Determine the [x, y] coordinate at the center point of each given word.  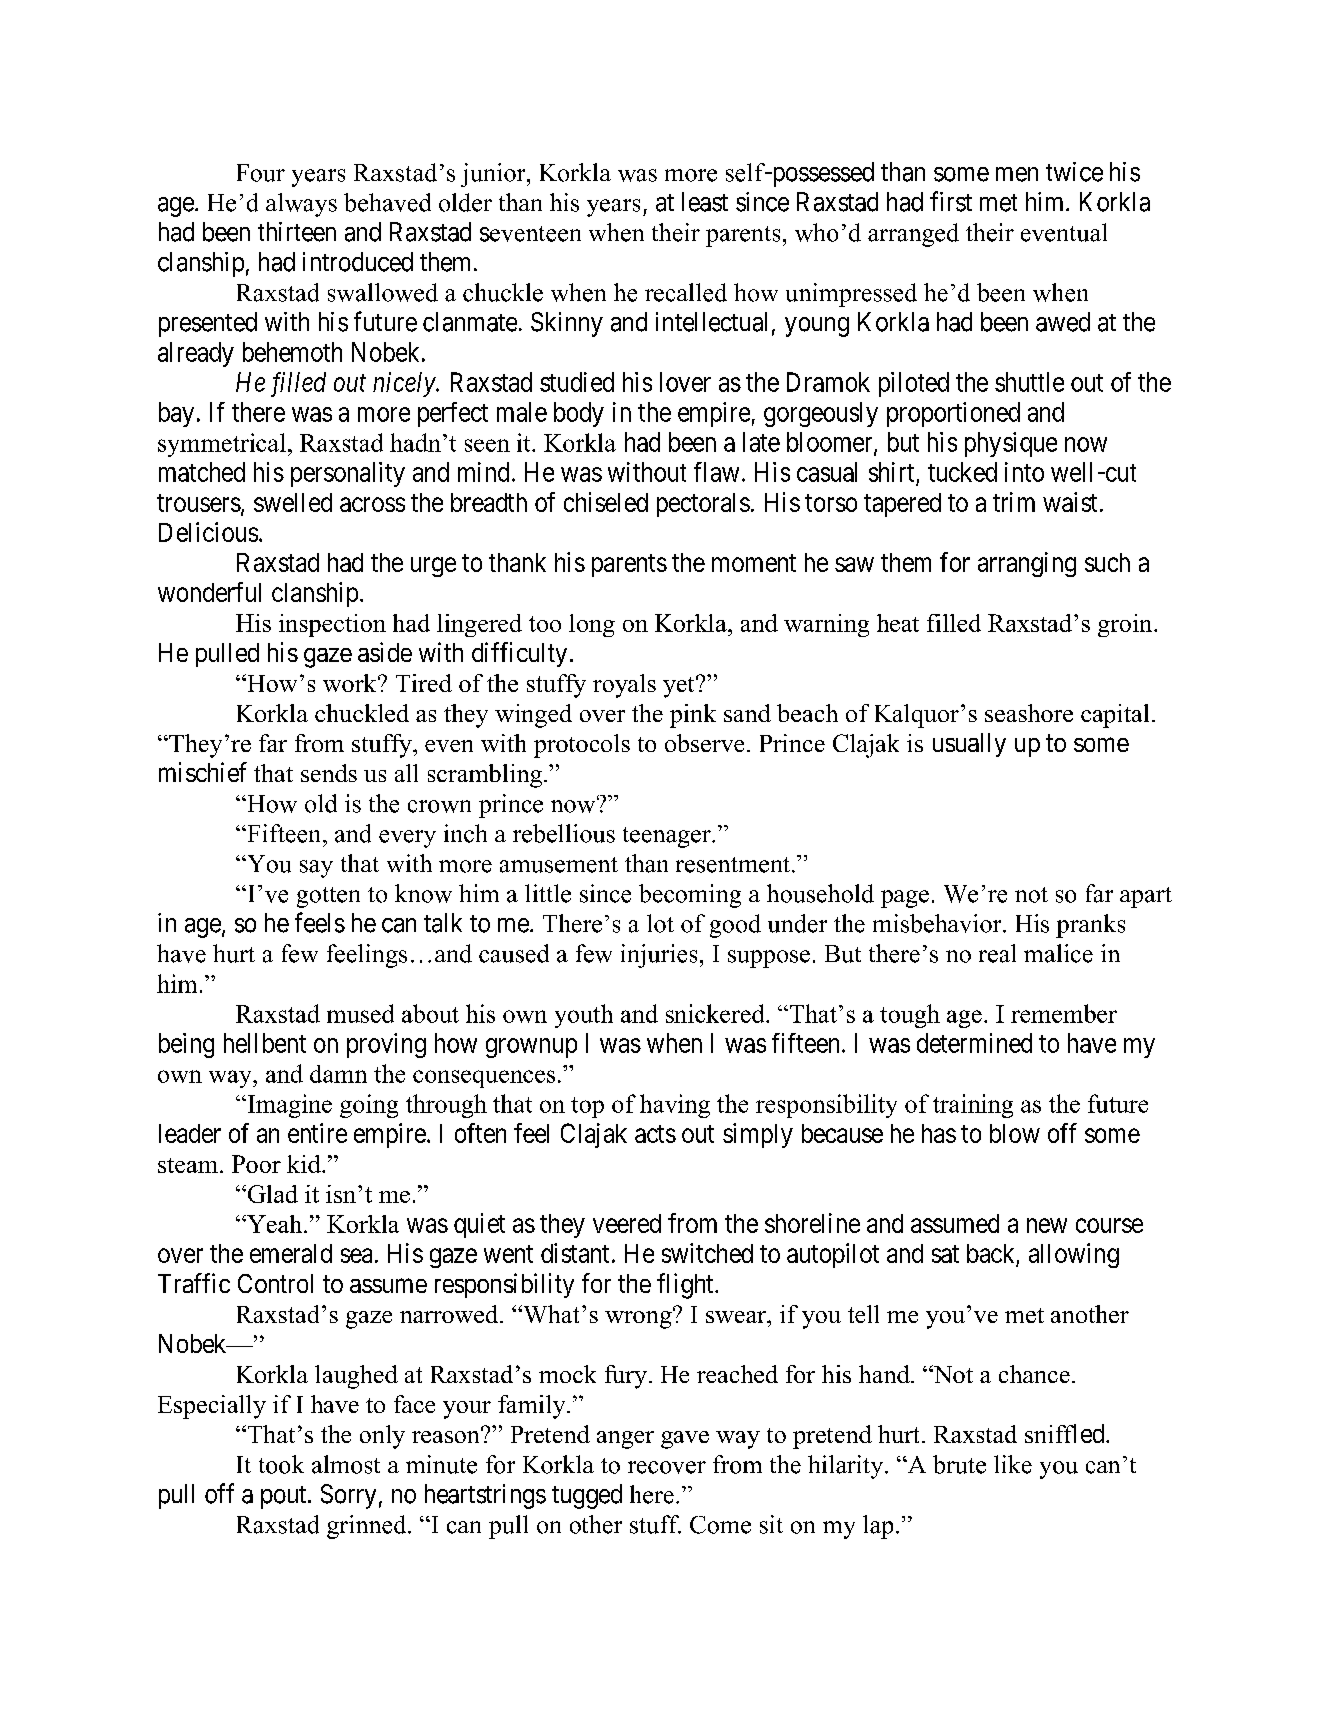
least [705, 202]
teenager [668, 837]
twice [1074, 172]
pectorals [703, 505]
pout [285, 1497]
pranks [1090, 926]
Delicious [208, 532]
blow [1015, 1133]
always [301, 205]
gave [685, 1440]
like [1013, 1464]
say [316, 869]
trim [1014, 502]
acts [655, 1134]
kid [305, 1164]
